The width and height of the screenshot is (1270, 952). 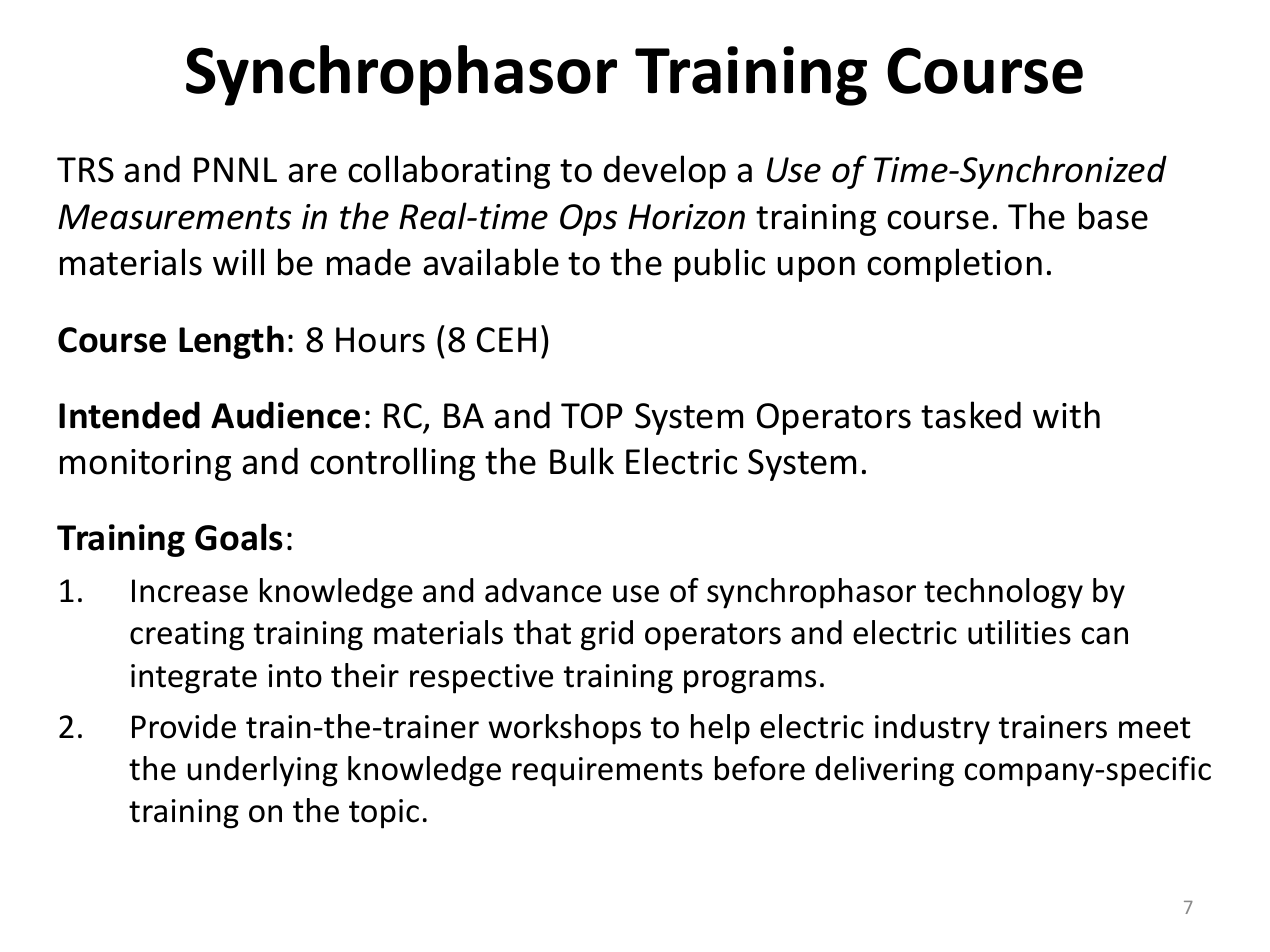 What do you see at coordinates (145, 465) in the screenshot?
I see `monitoring` at bounding box center [145, 465].
